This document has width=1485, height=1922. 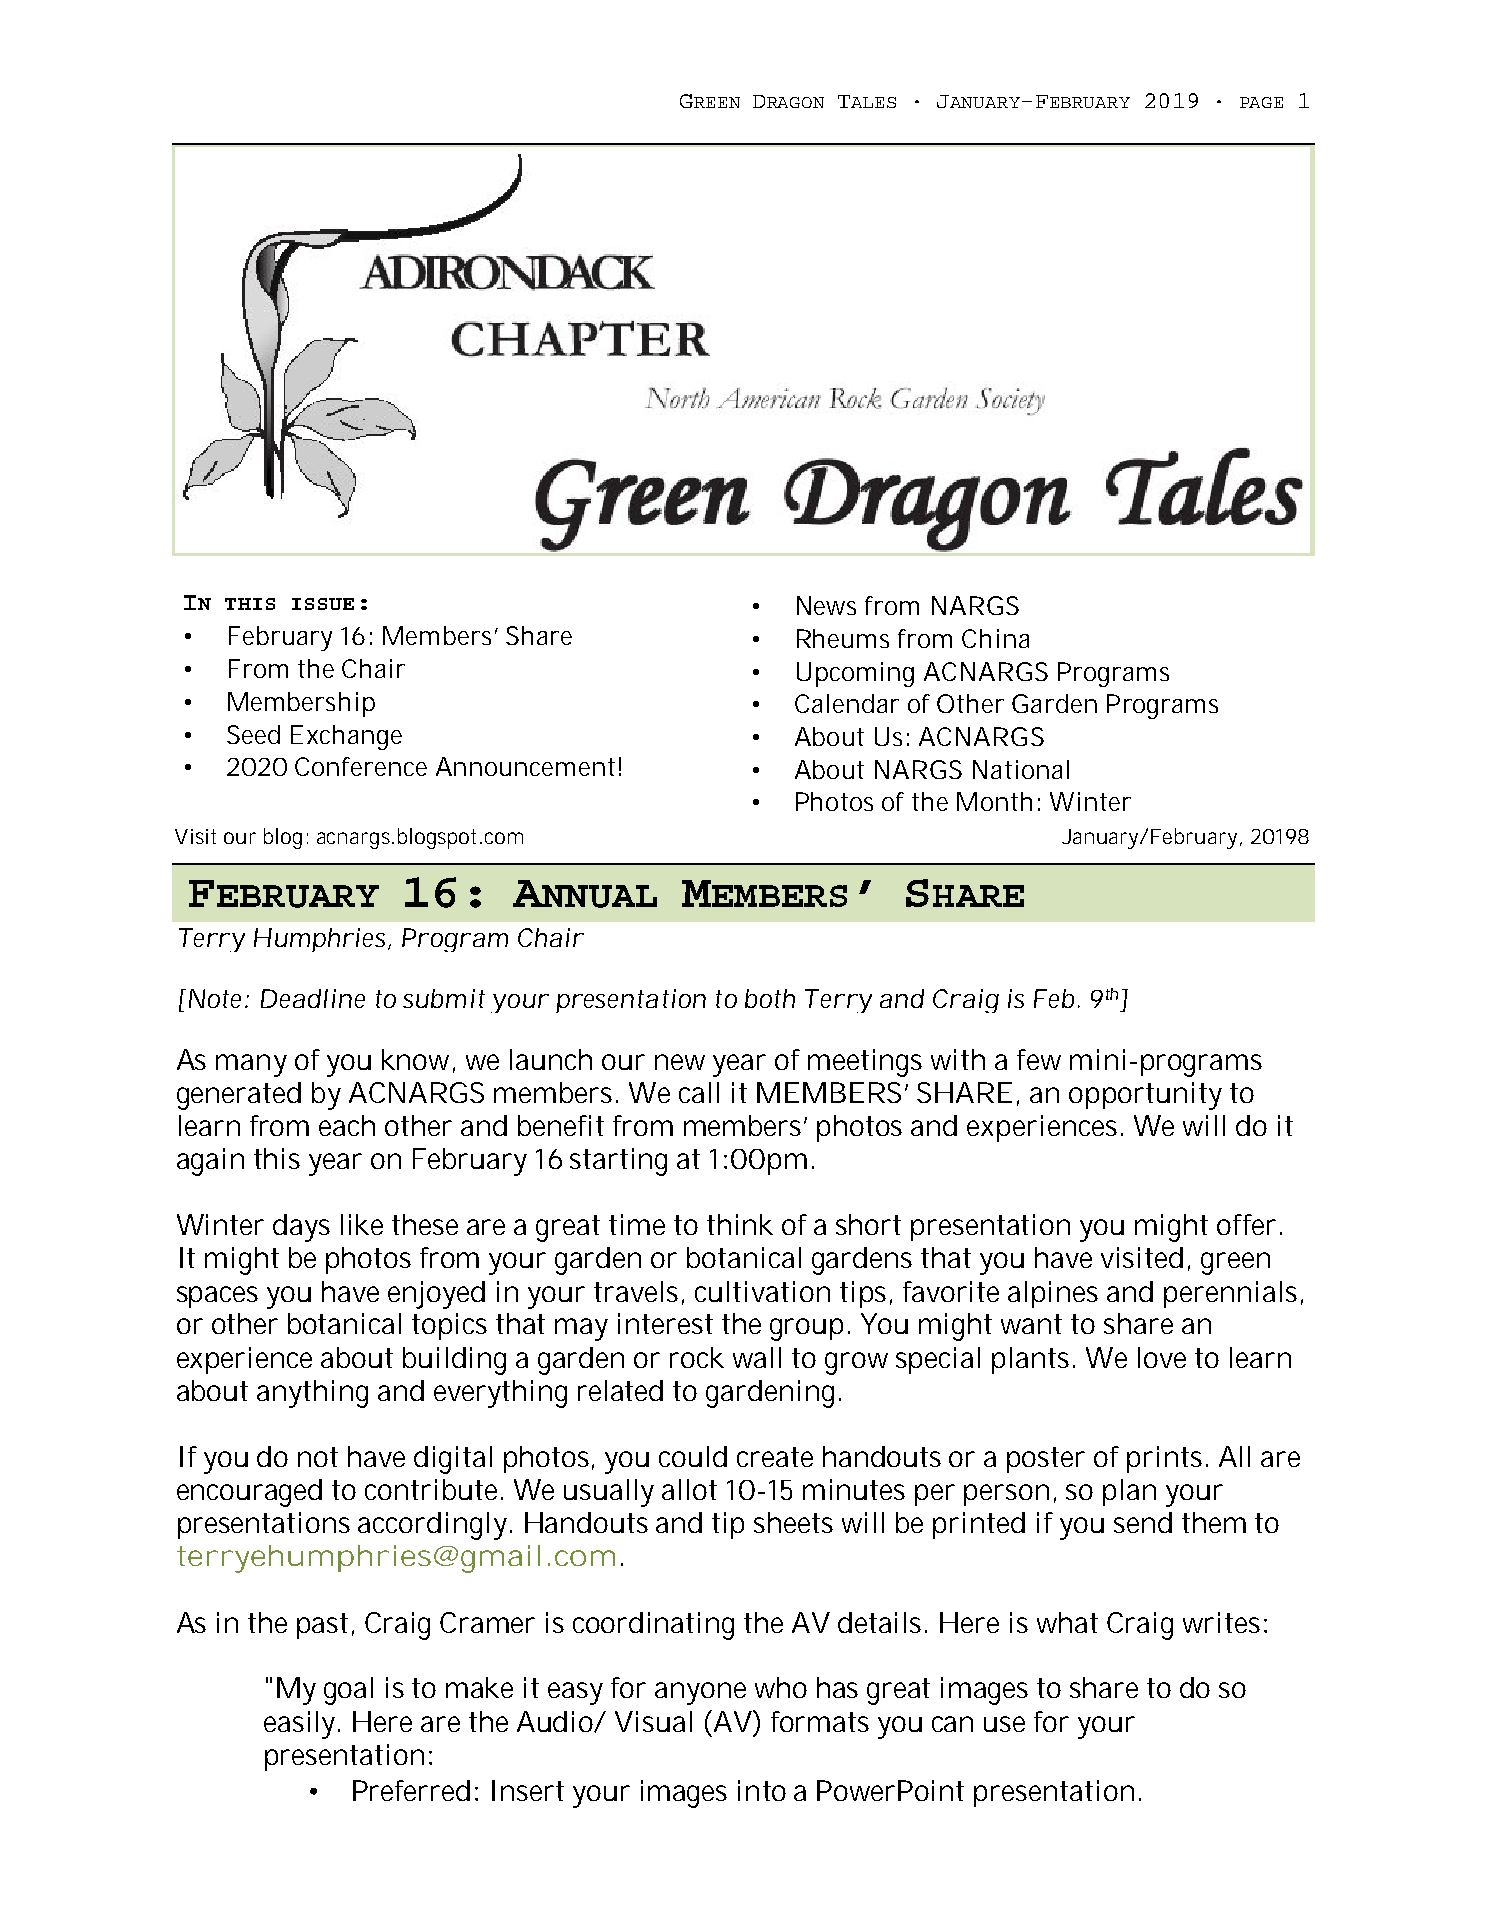 I want to click on anyone, so click(x=700, y=1693).
